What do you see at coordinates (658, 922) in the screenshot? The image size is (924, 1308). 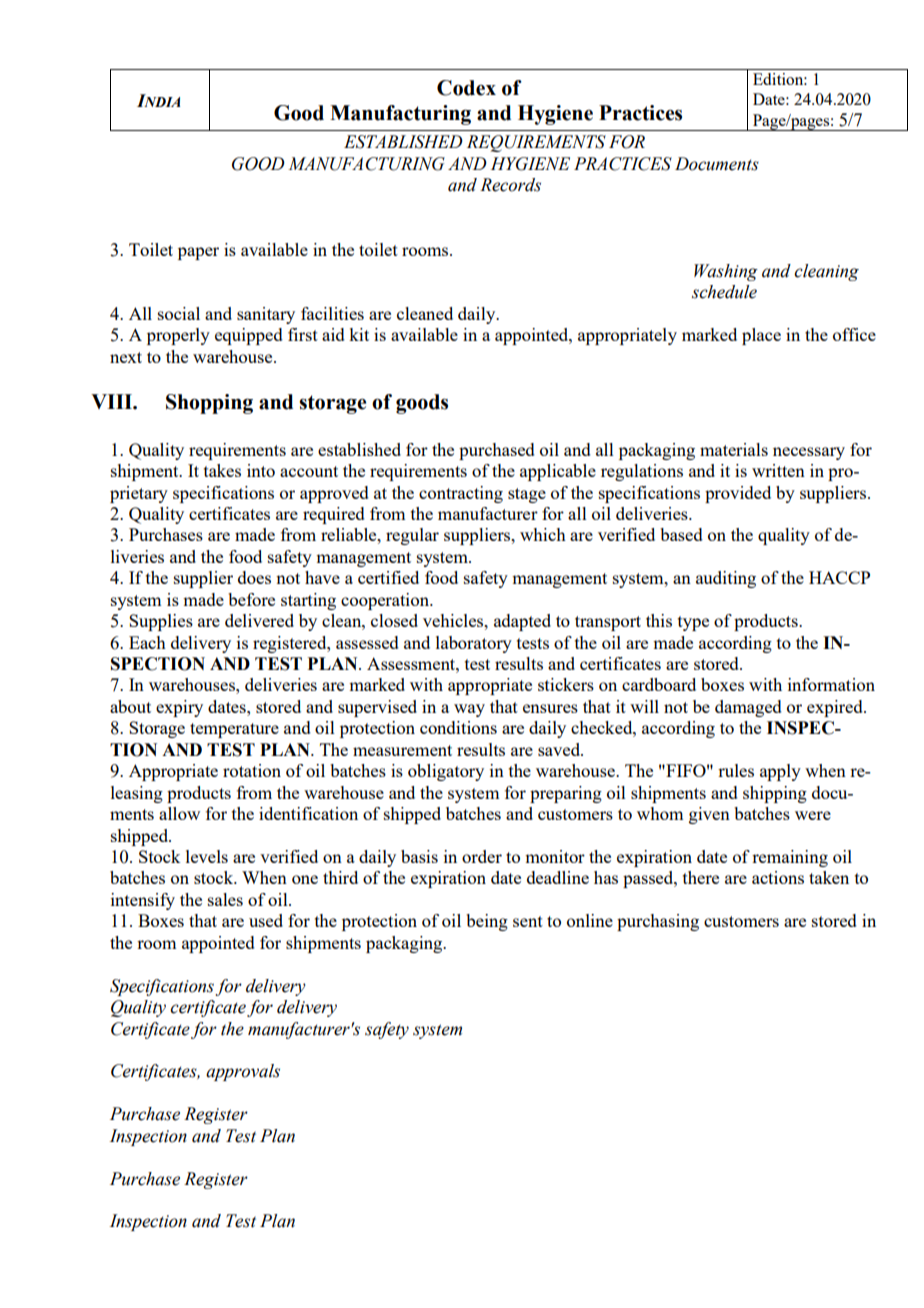 I see `purchasing` at bounding box center [658, 922].
